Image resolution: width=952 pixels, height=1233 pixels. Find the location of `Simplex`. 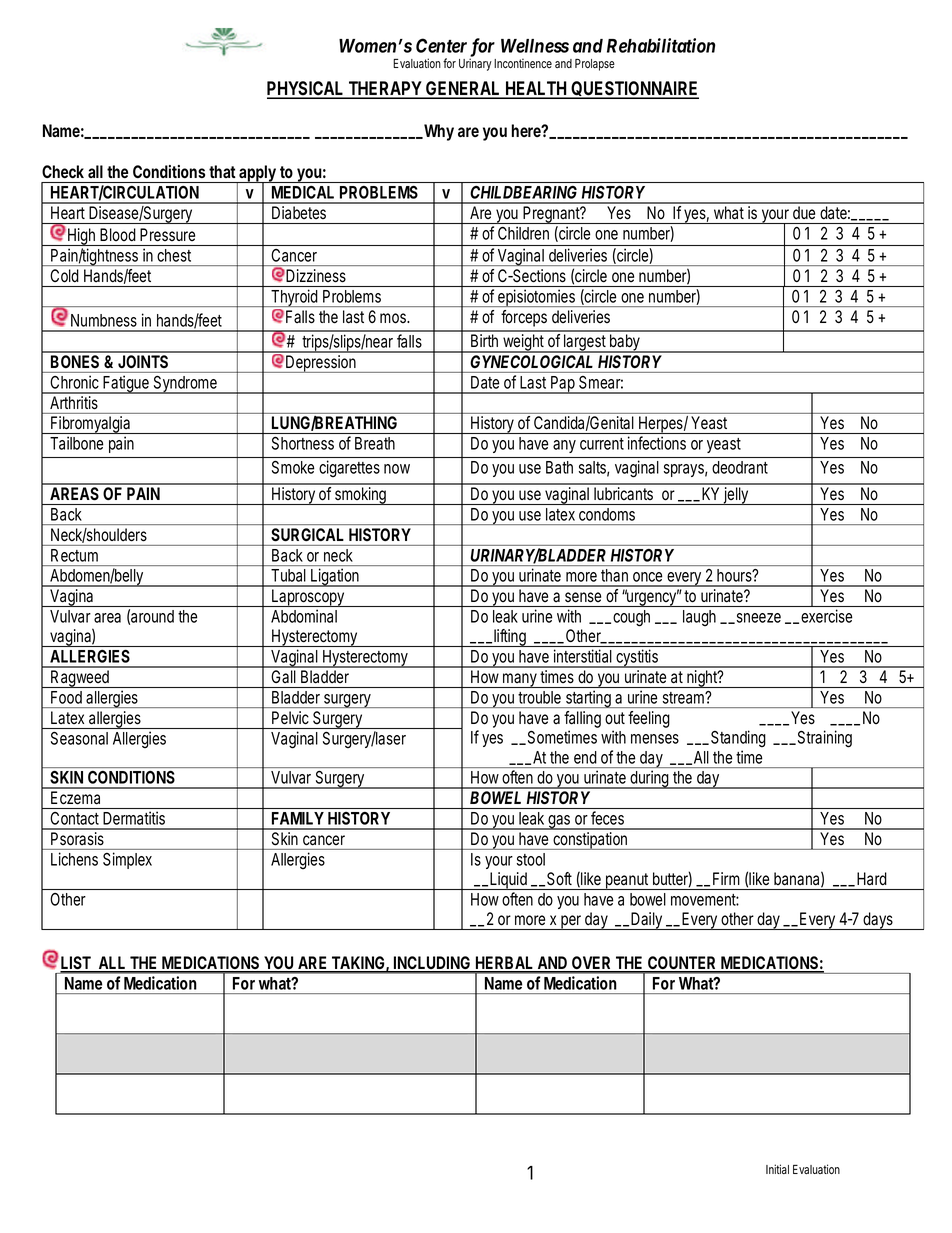

Simplex is located at coordinates (127, 860).
